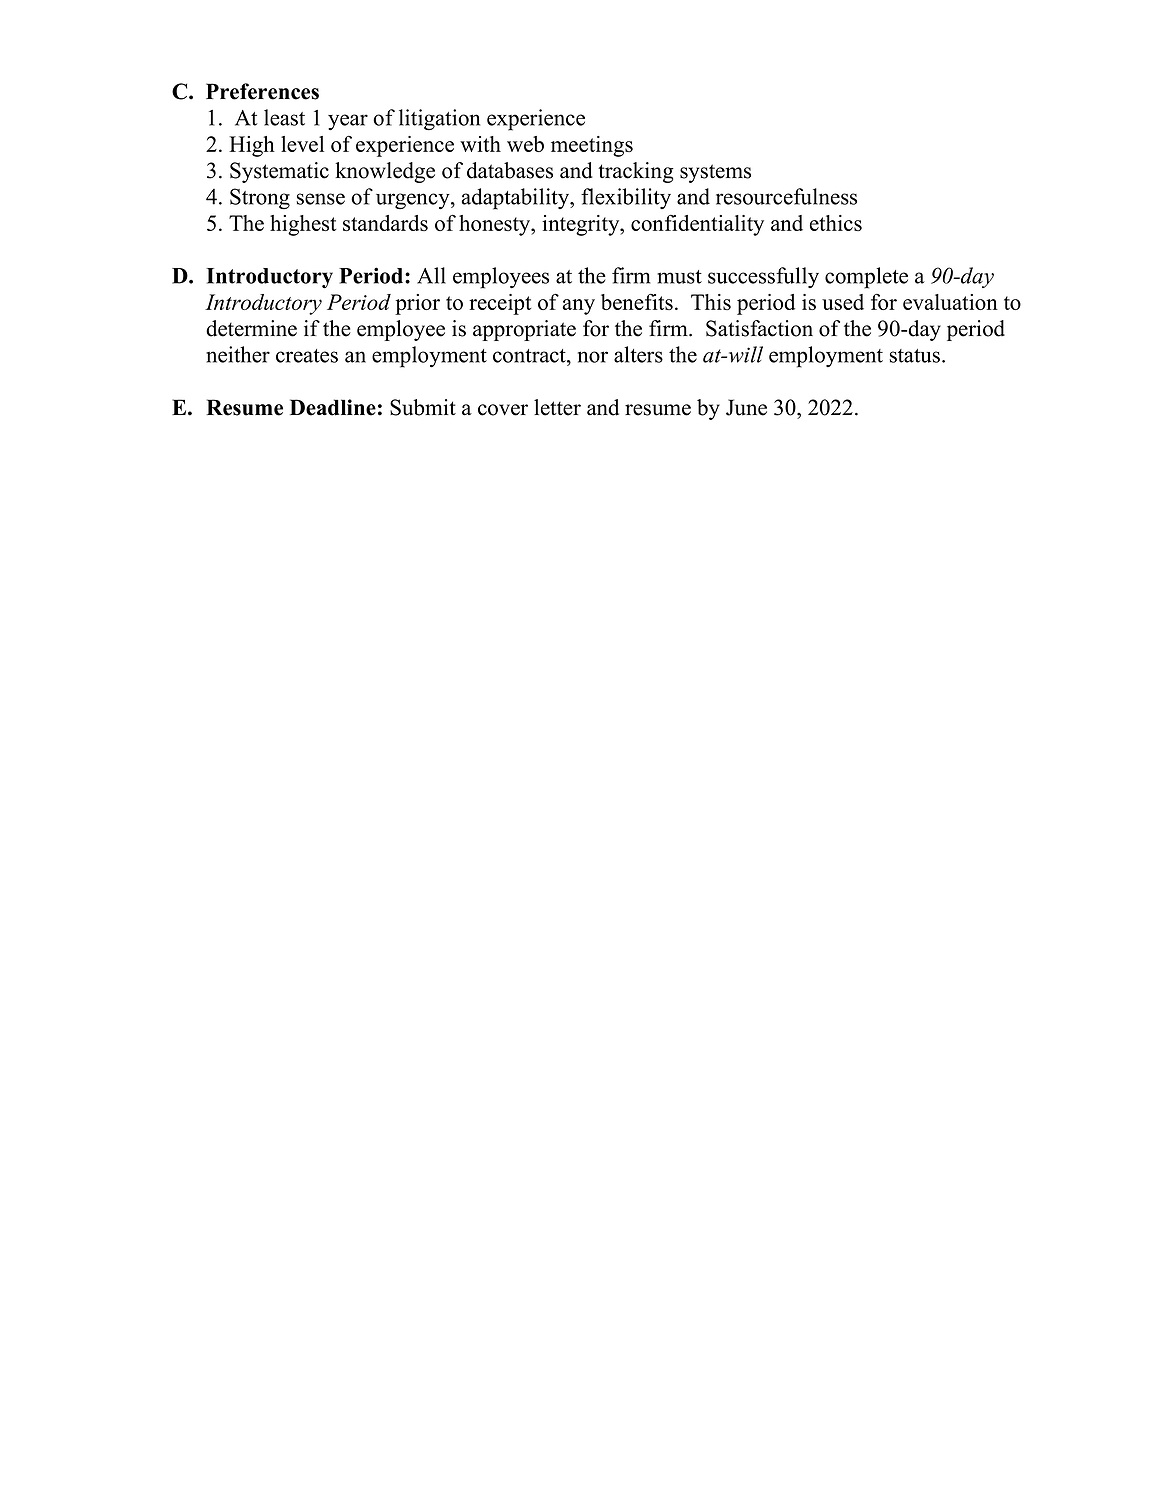 The image size is (1168, 1511). I want to click on June, so click(746, 407).
